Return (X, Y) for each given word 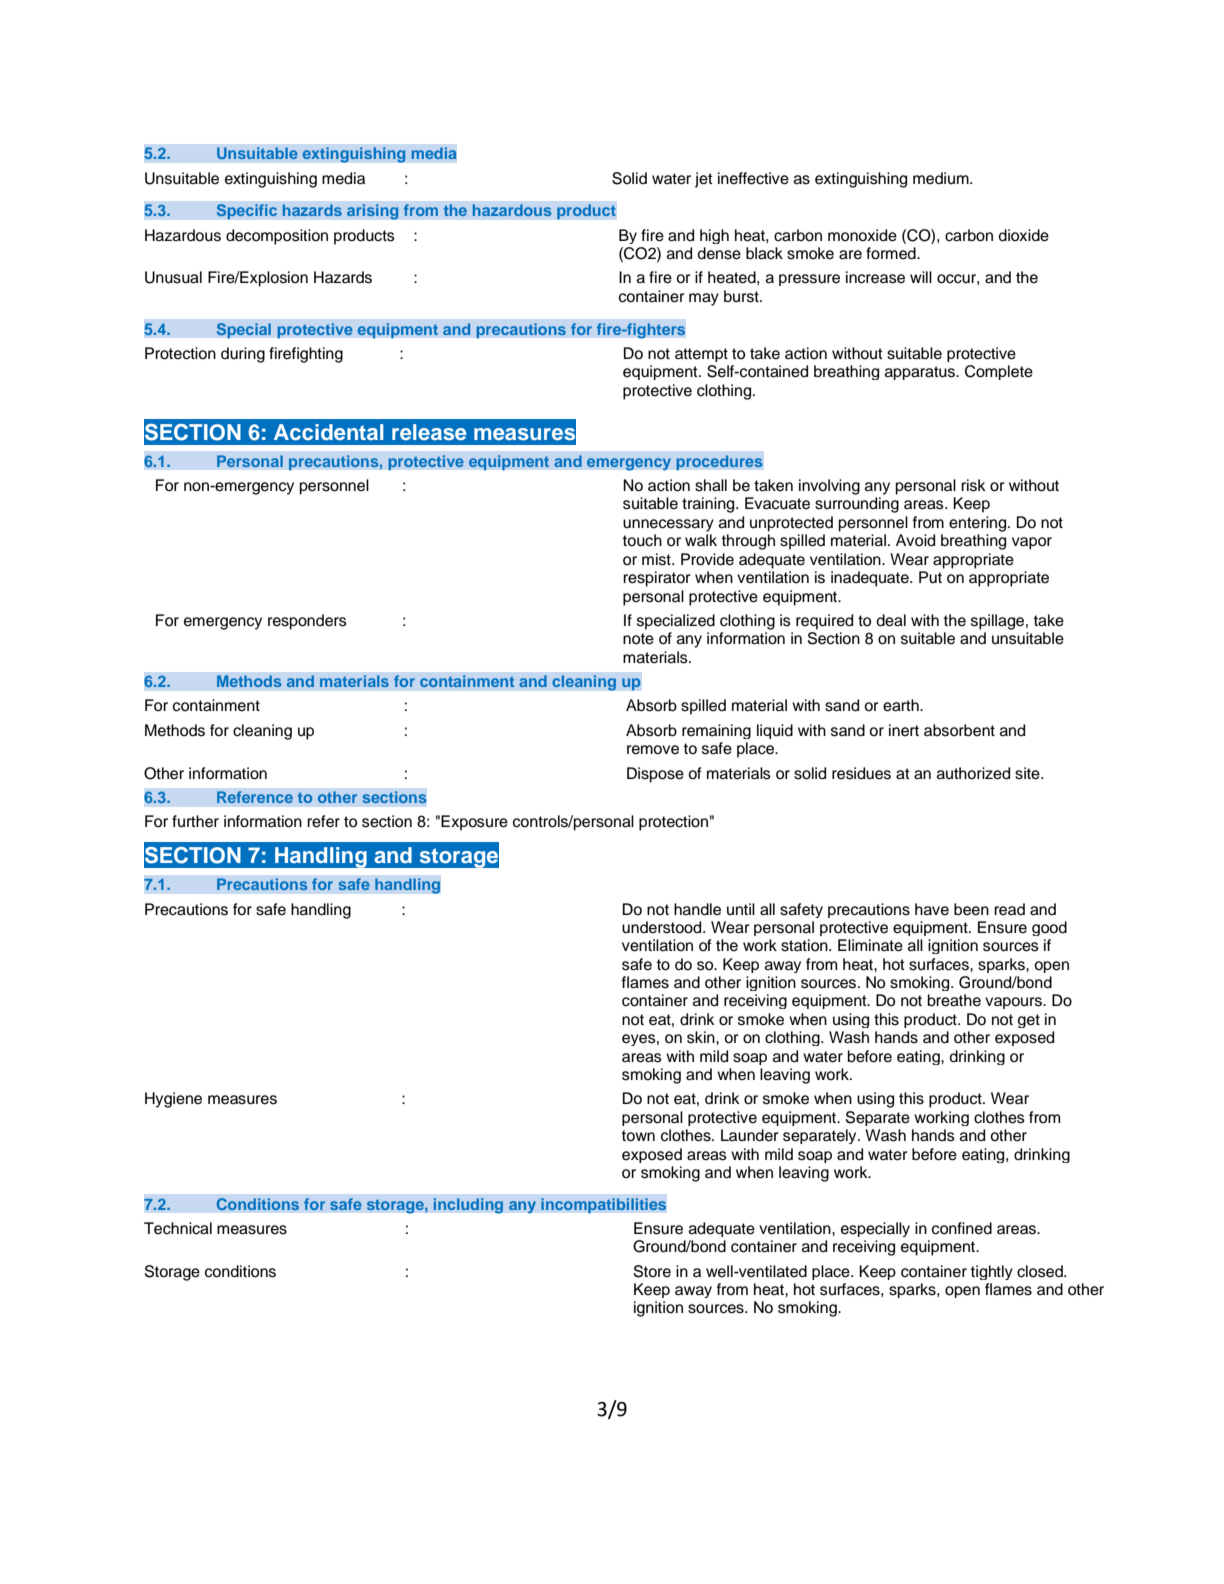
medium (942, 178)
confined (962, 1228)
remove (653, 750)
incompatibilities (604, 1206)
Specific (247, 212)
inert (904, 730)
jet (704, 180)
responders (307, 622)
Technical (178, 1228)
